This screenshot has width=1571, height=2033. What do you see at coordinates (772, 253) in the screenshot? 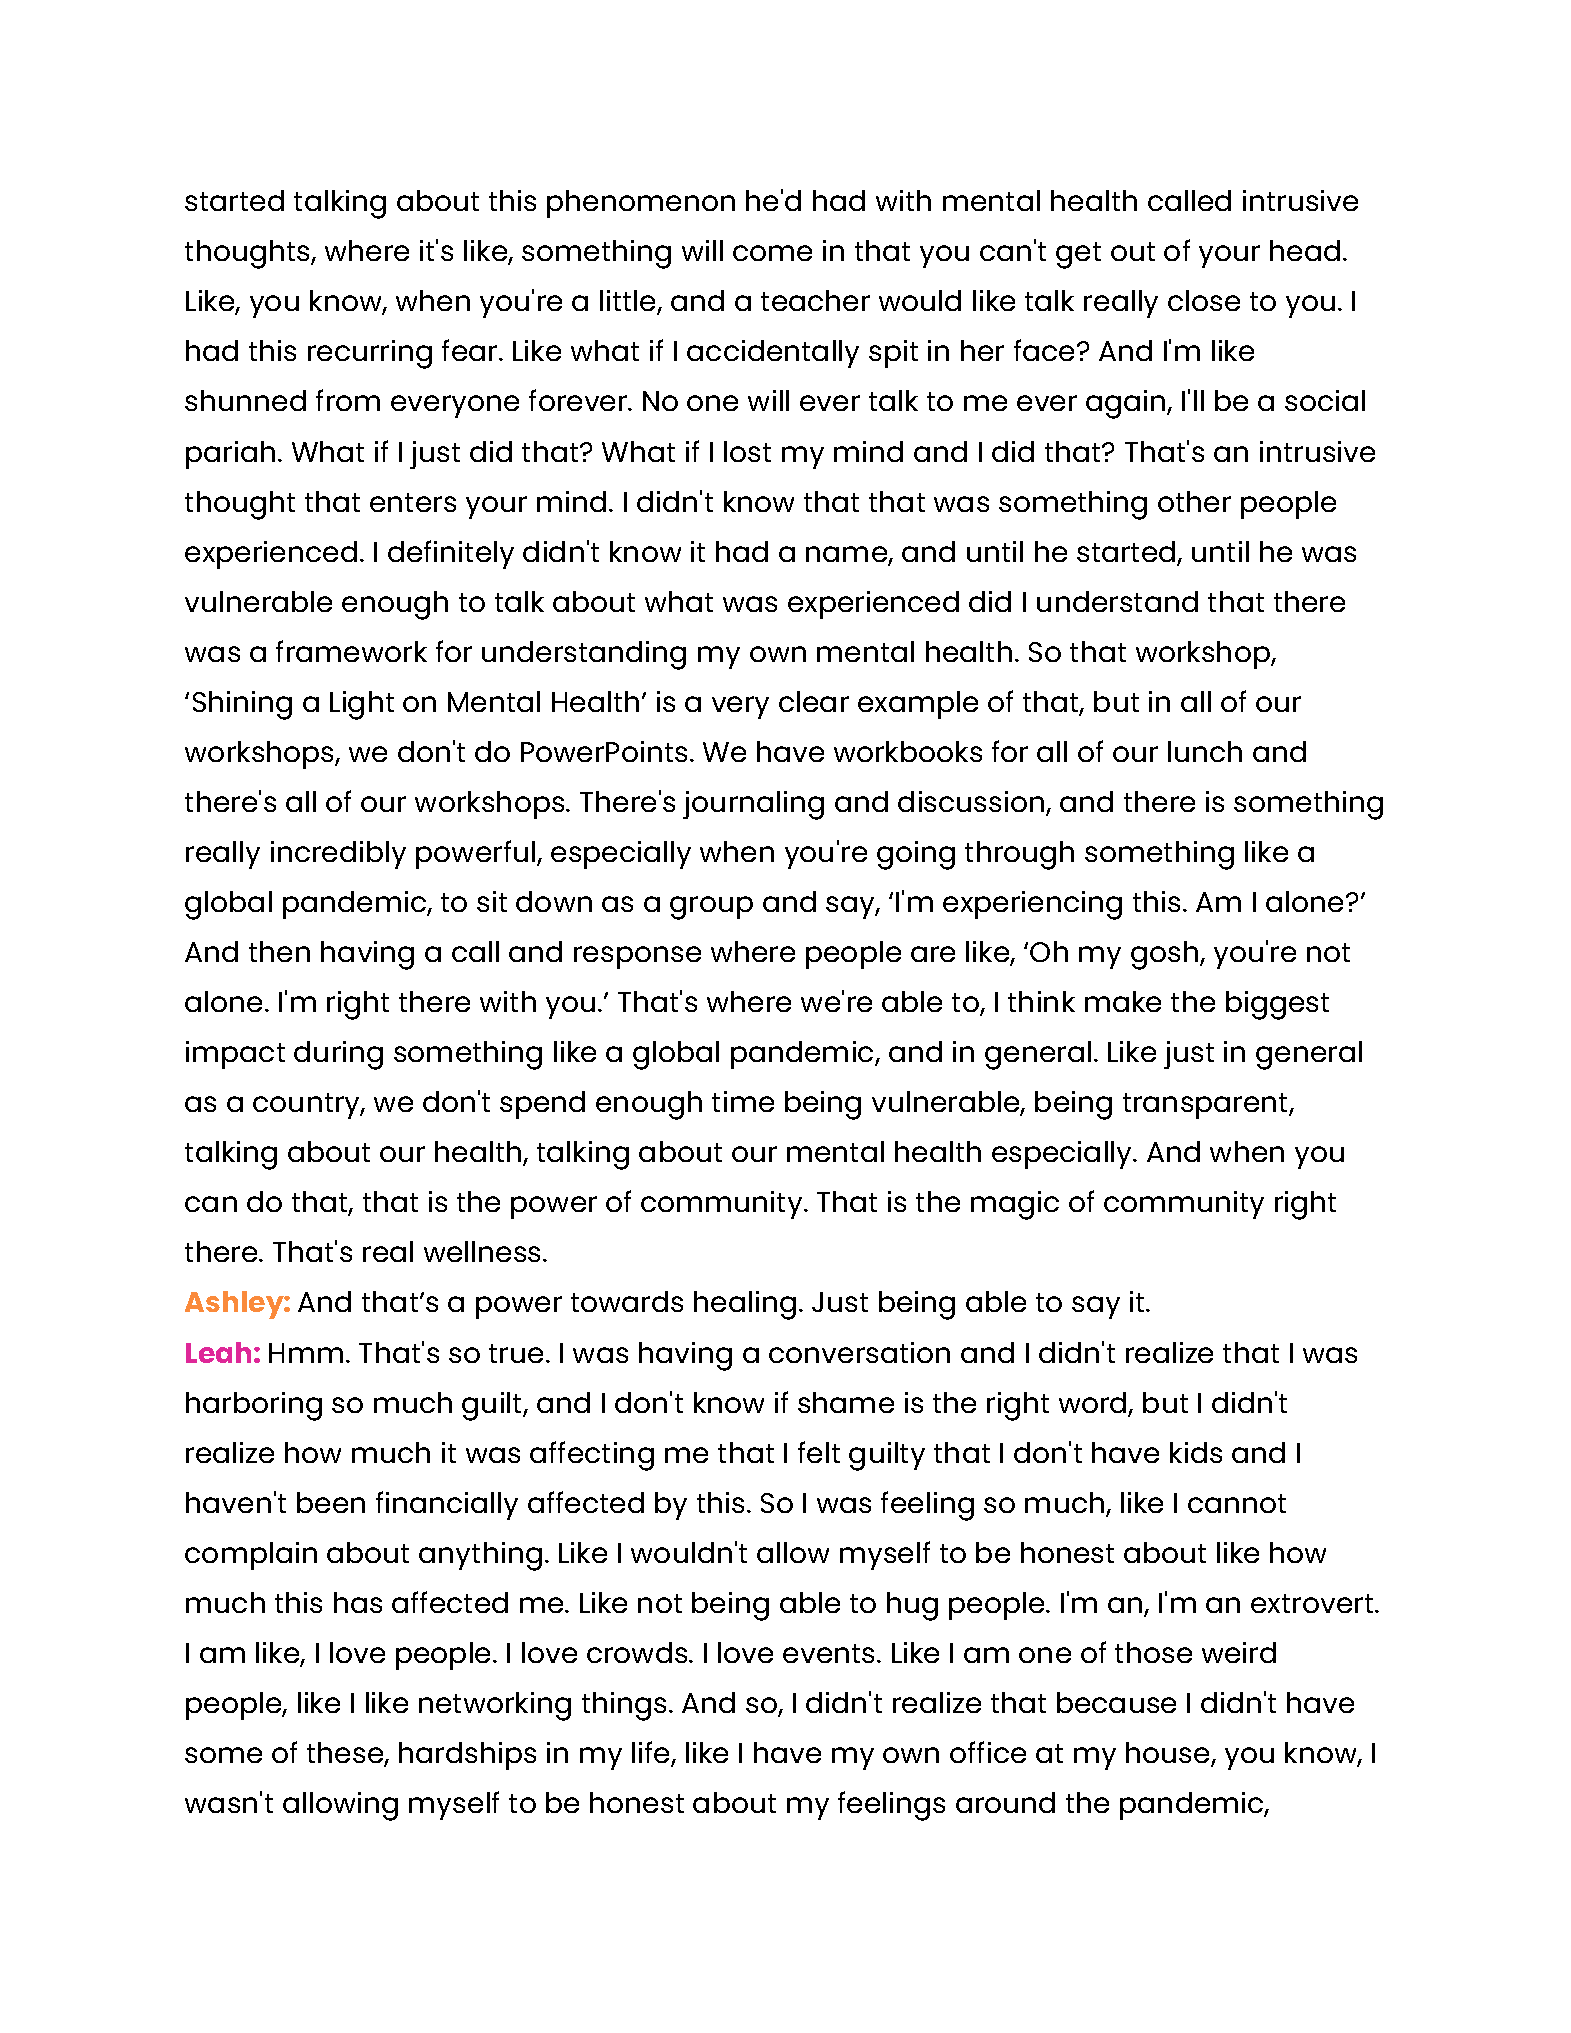
I see `come` at bounding box center [772, 253].
